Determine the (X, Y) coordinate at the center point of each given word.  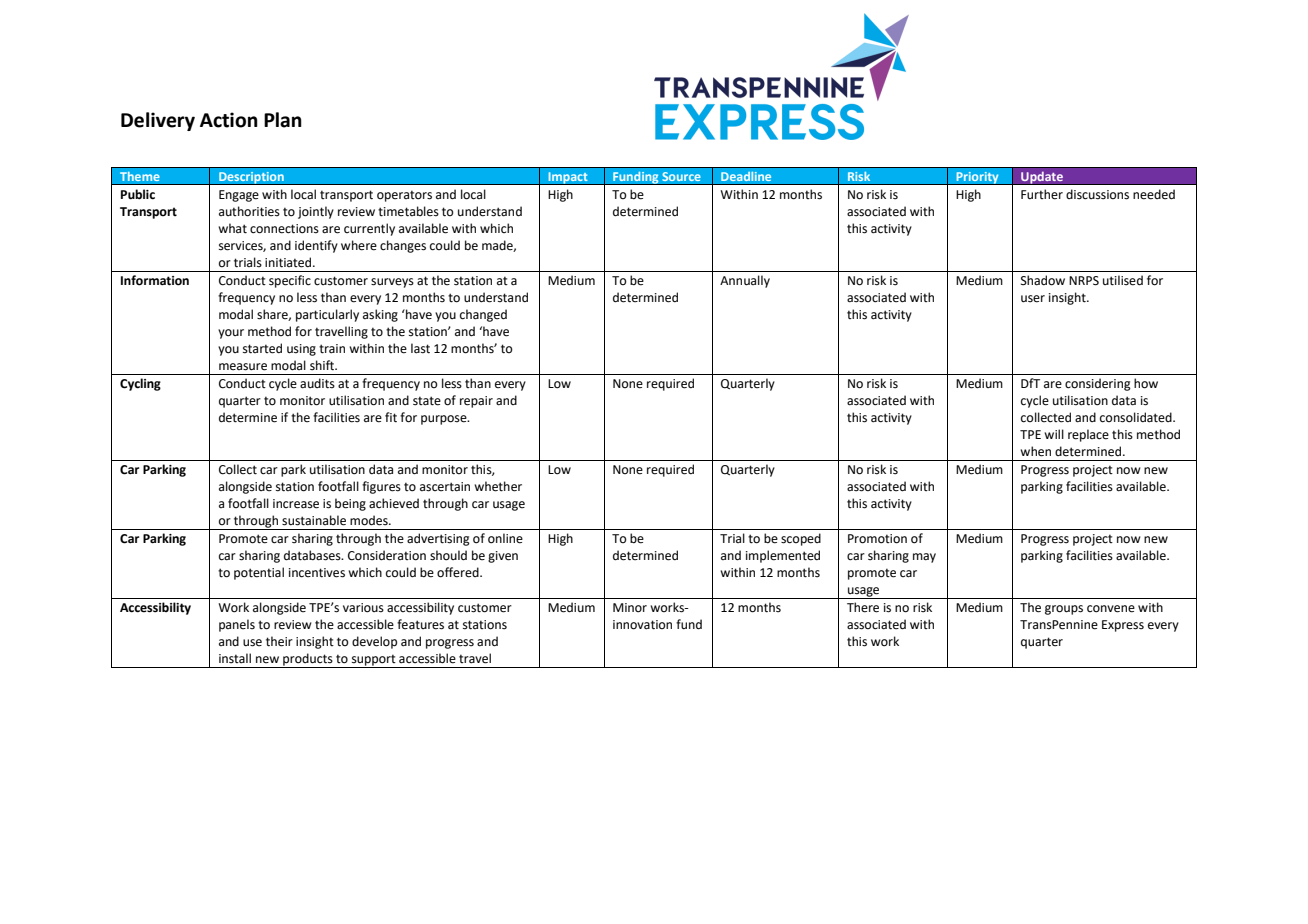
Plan (283, 120)
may (924, 558)
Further (1042, 194)
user (1033, 299)
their (279, 641)
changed (483, 315)
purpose (445, 420)
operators (404, 196)
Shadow (1043, 280)
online (505, 538)
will (1054, 434)
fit (391, 417)
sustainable (314, 520)
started (262, 348)
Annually (745, 281)
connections (284, 229)
